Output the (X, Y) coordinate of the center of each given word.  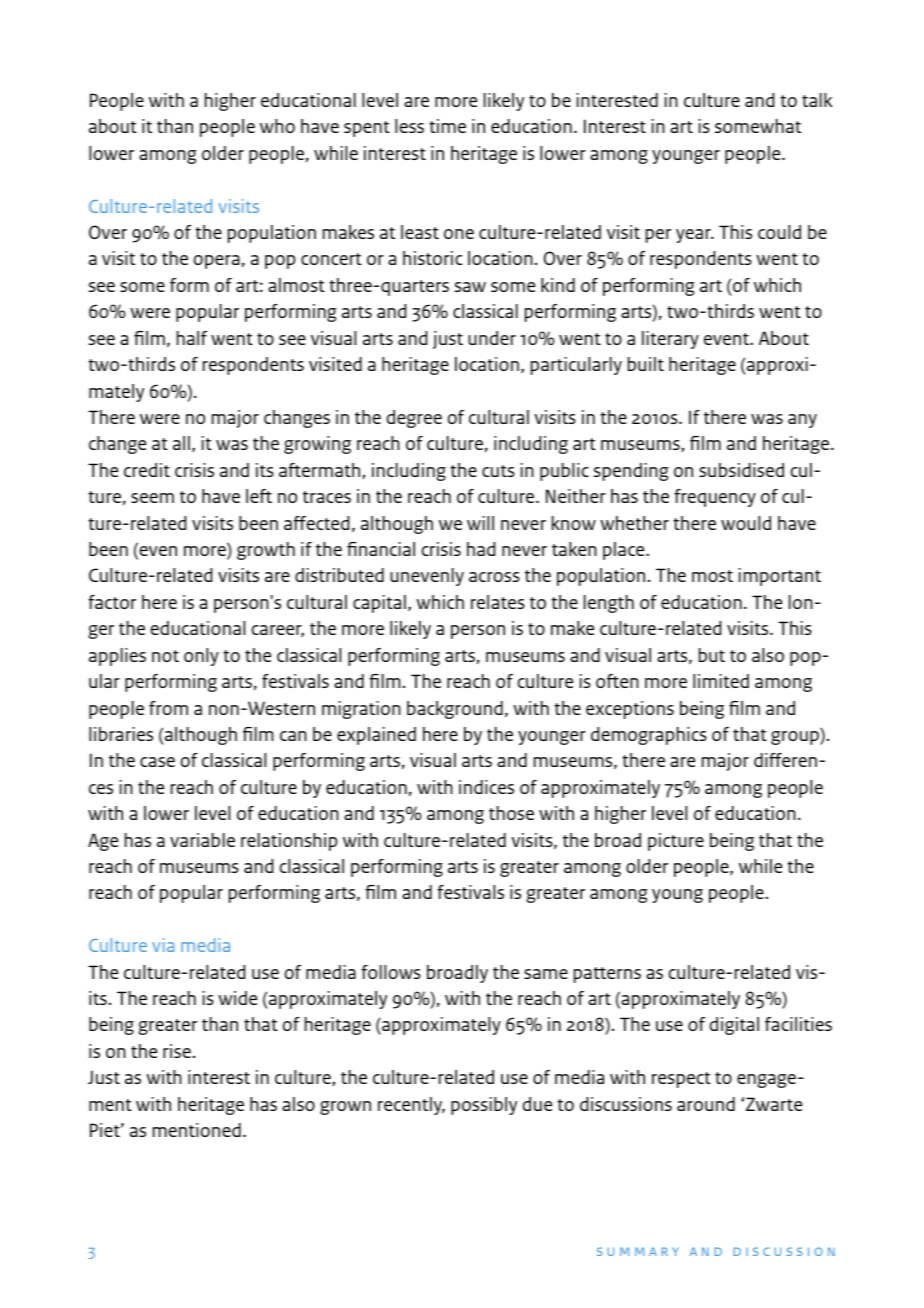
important (779, 577)
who (277, 126)
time (447, 126)
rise (177, 1051)
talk (817, 100)
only (201, 657)
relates (498, 602)
